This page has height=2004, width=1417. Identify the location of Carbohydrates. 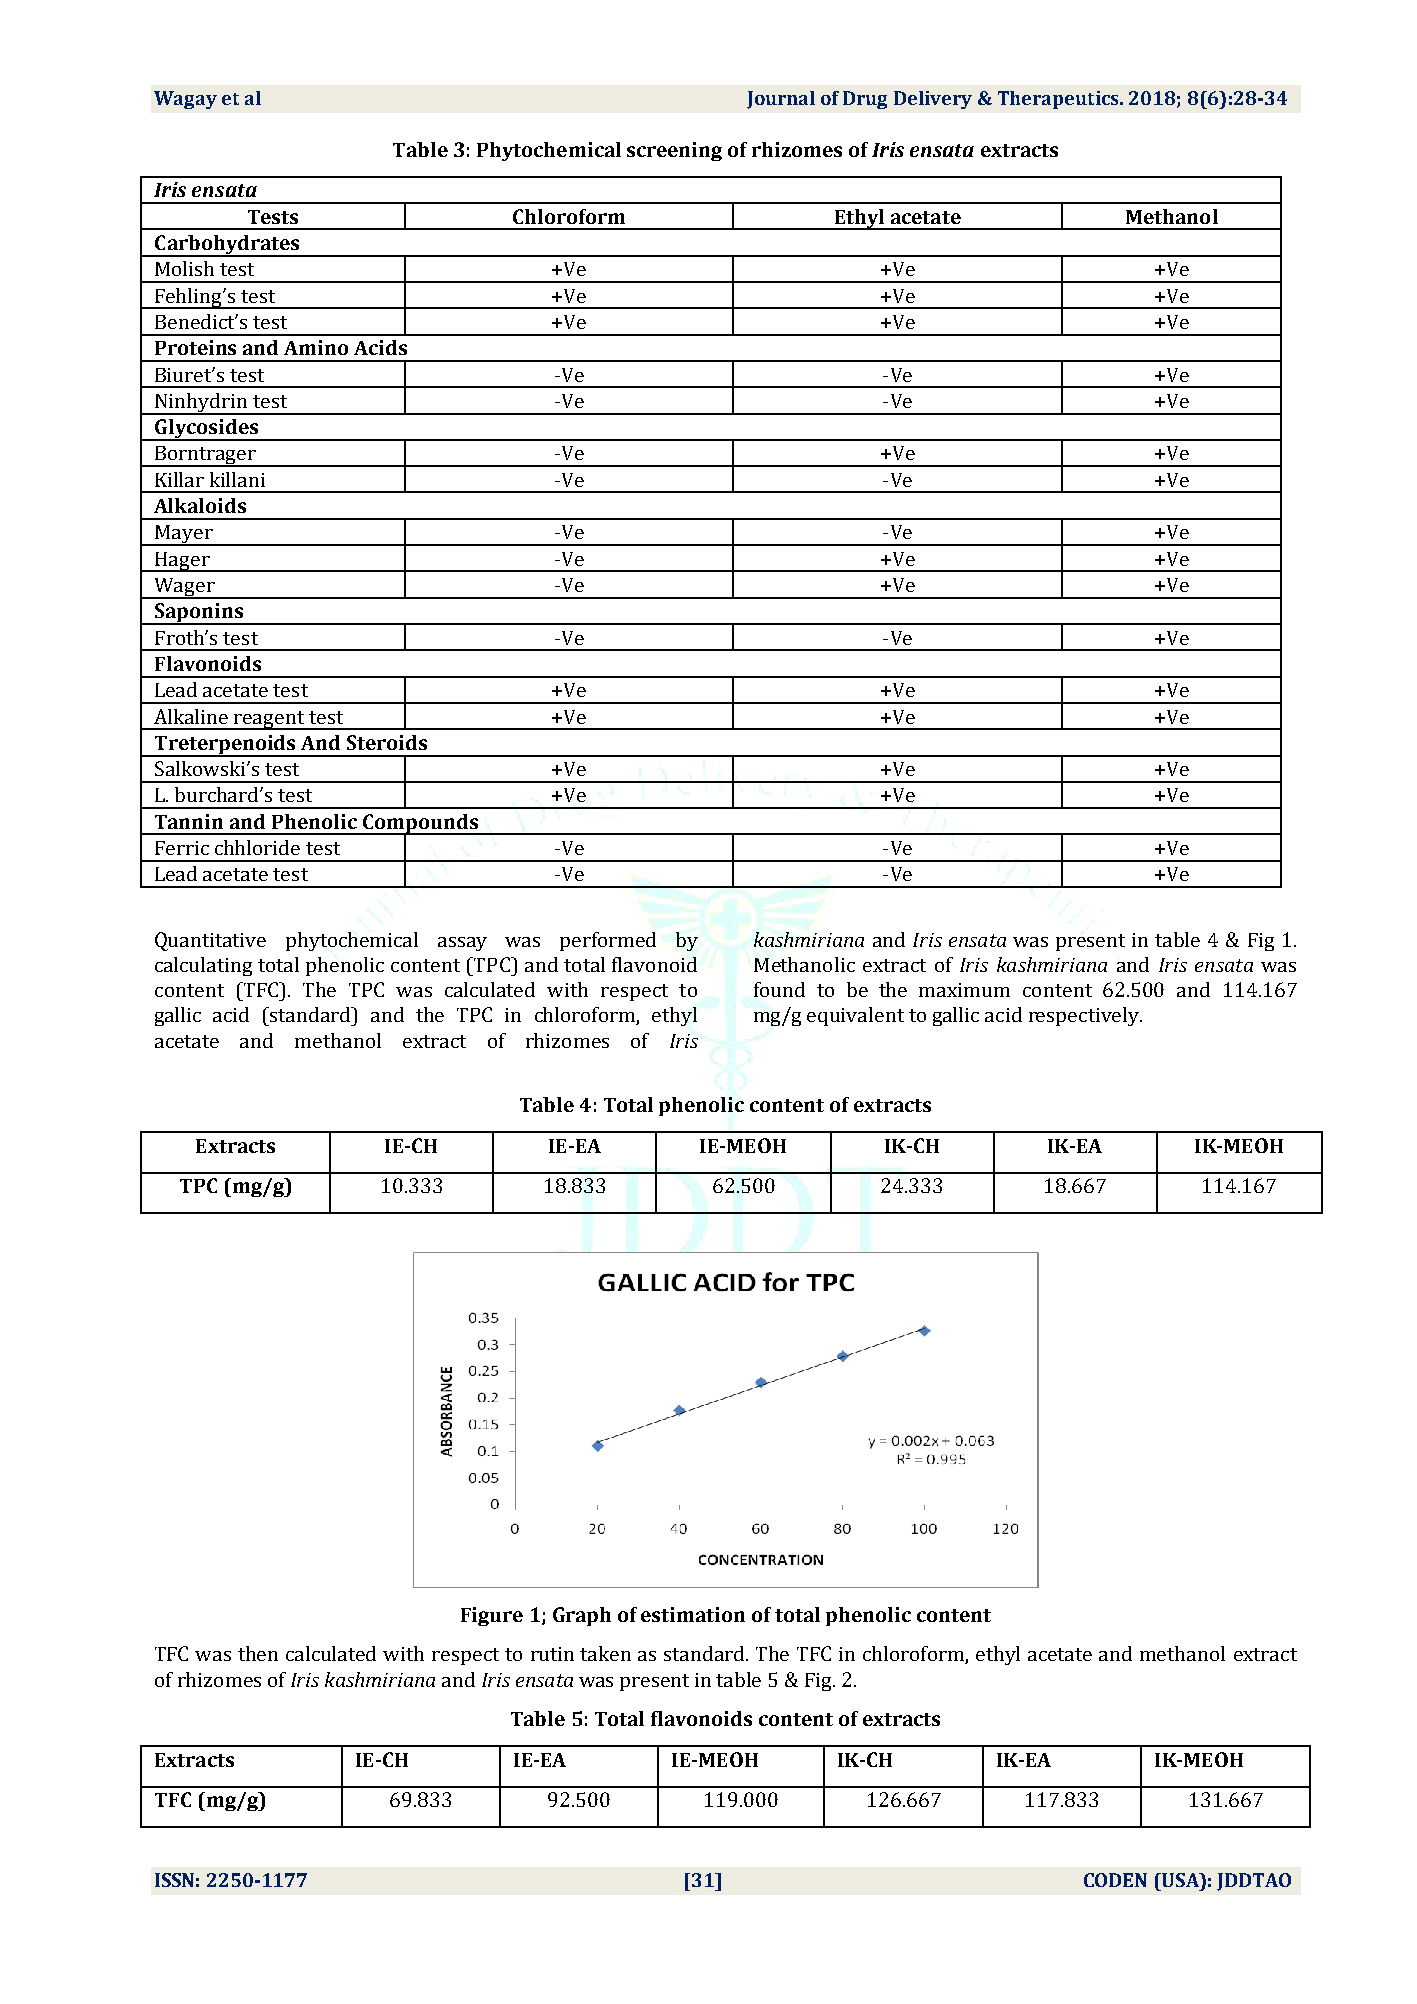
(227, 246).
